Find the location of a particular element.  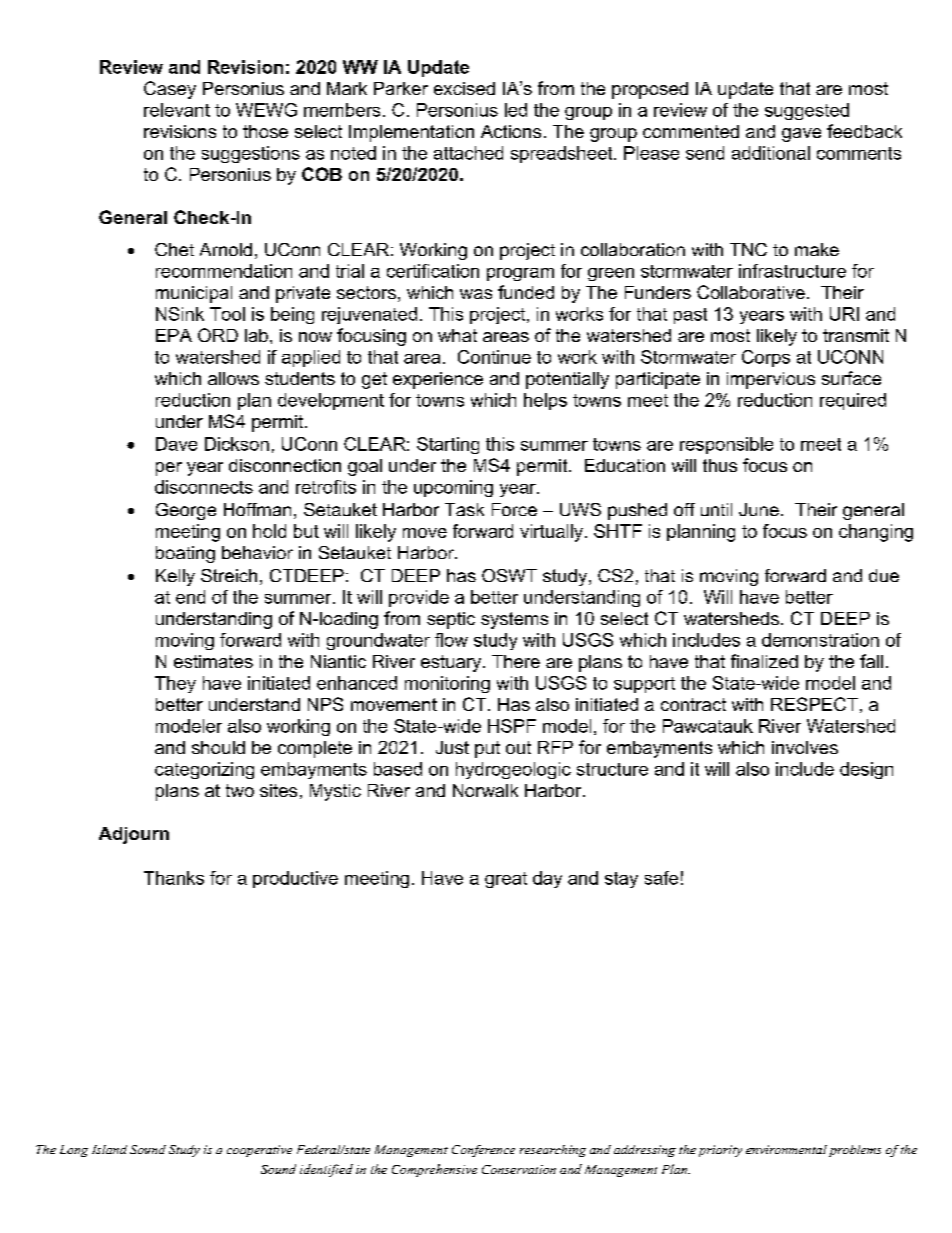

estimates is located at coordinates (213, 661).
